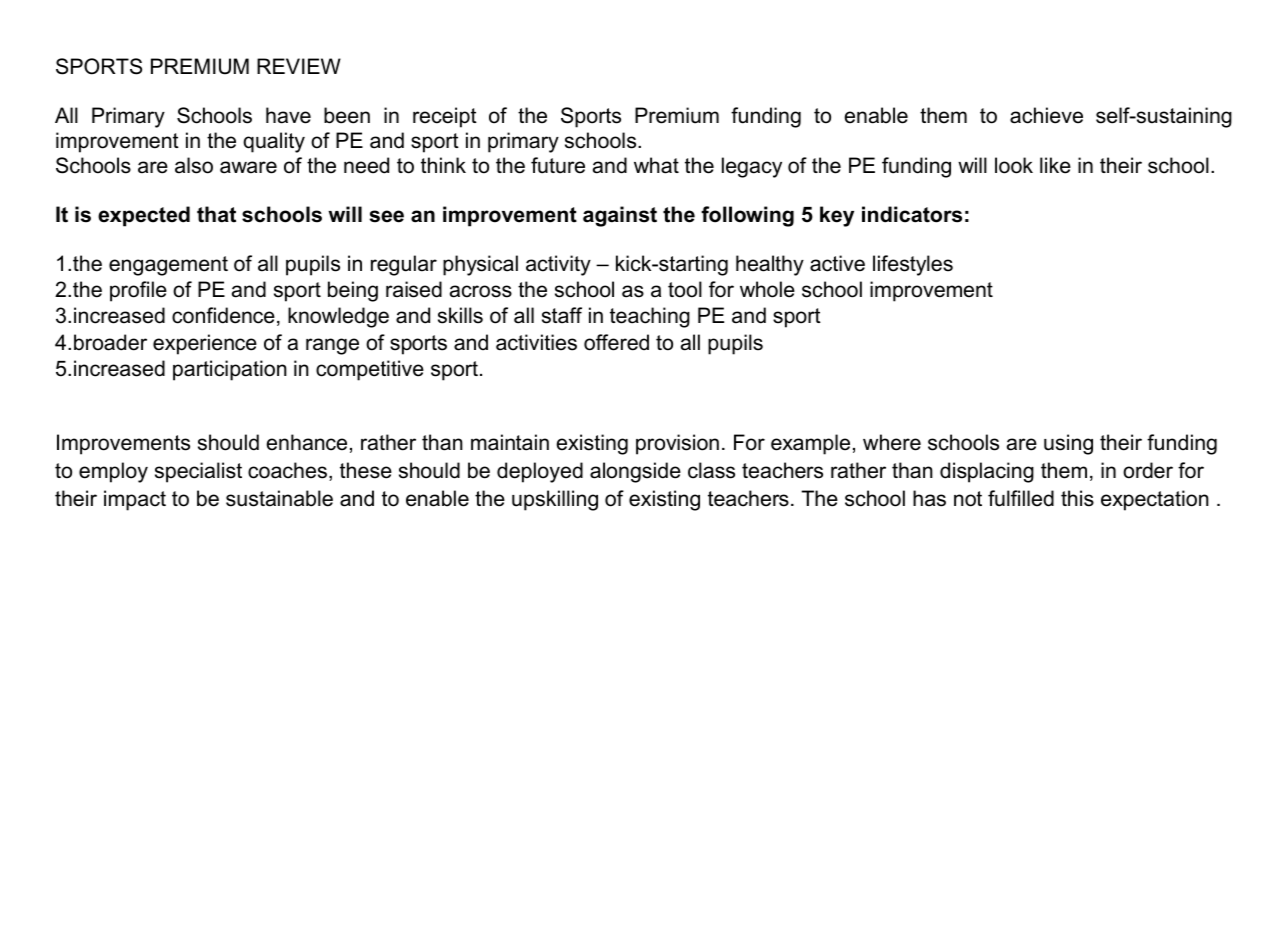 Image resolution: width=1288 pixels, height=948 pixels. Describe the element at coordinates (216, 214) in the image. I see `that` at that location.
